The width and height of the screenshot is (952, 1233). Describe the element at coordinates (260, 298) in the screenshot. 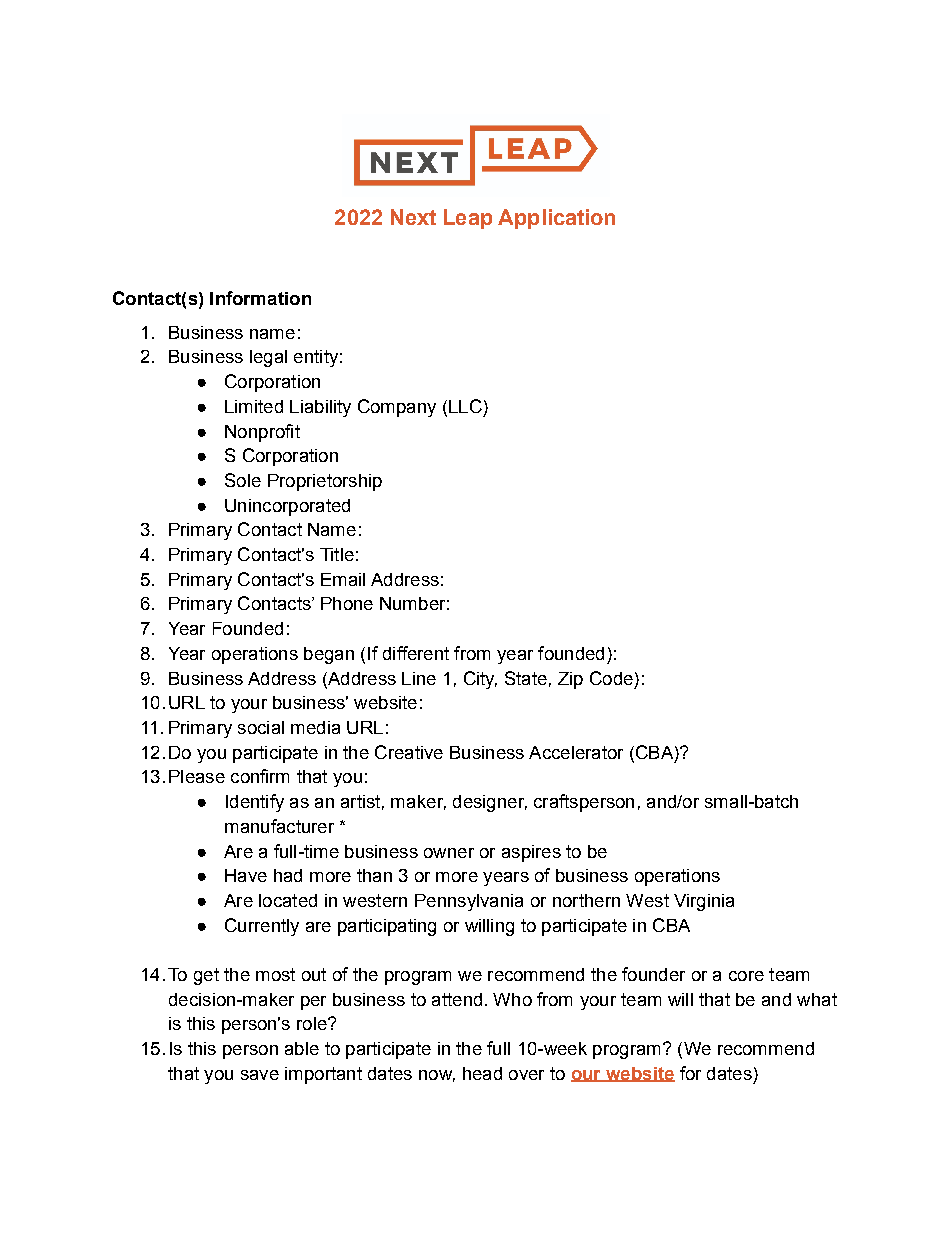

I see `Information` at that location.
